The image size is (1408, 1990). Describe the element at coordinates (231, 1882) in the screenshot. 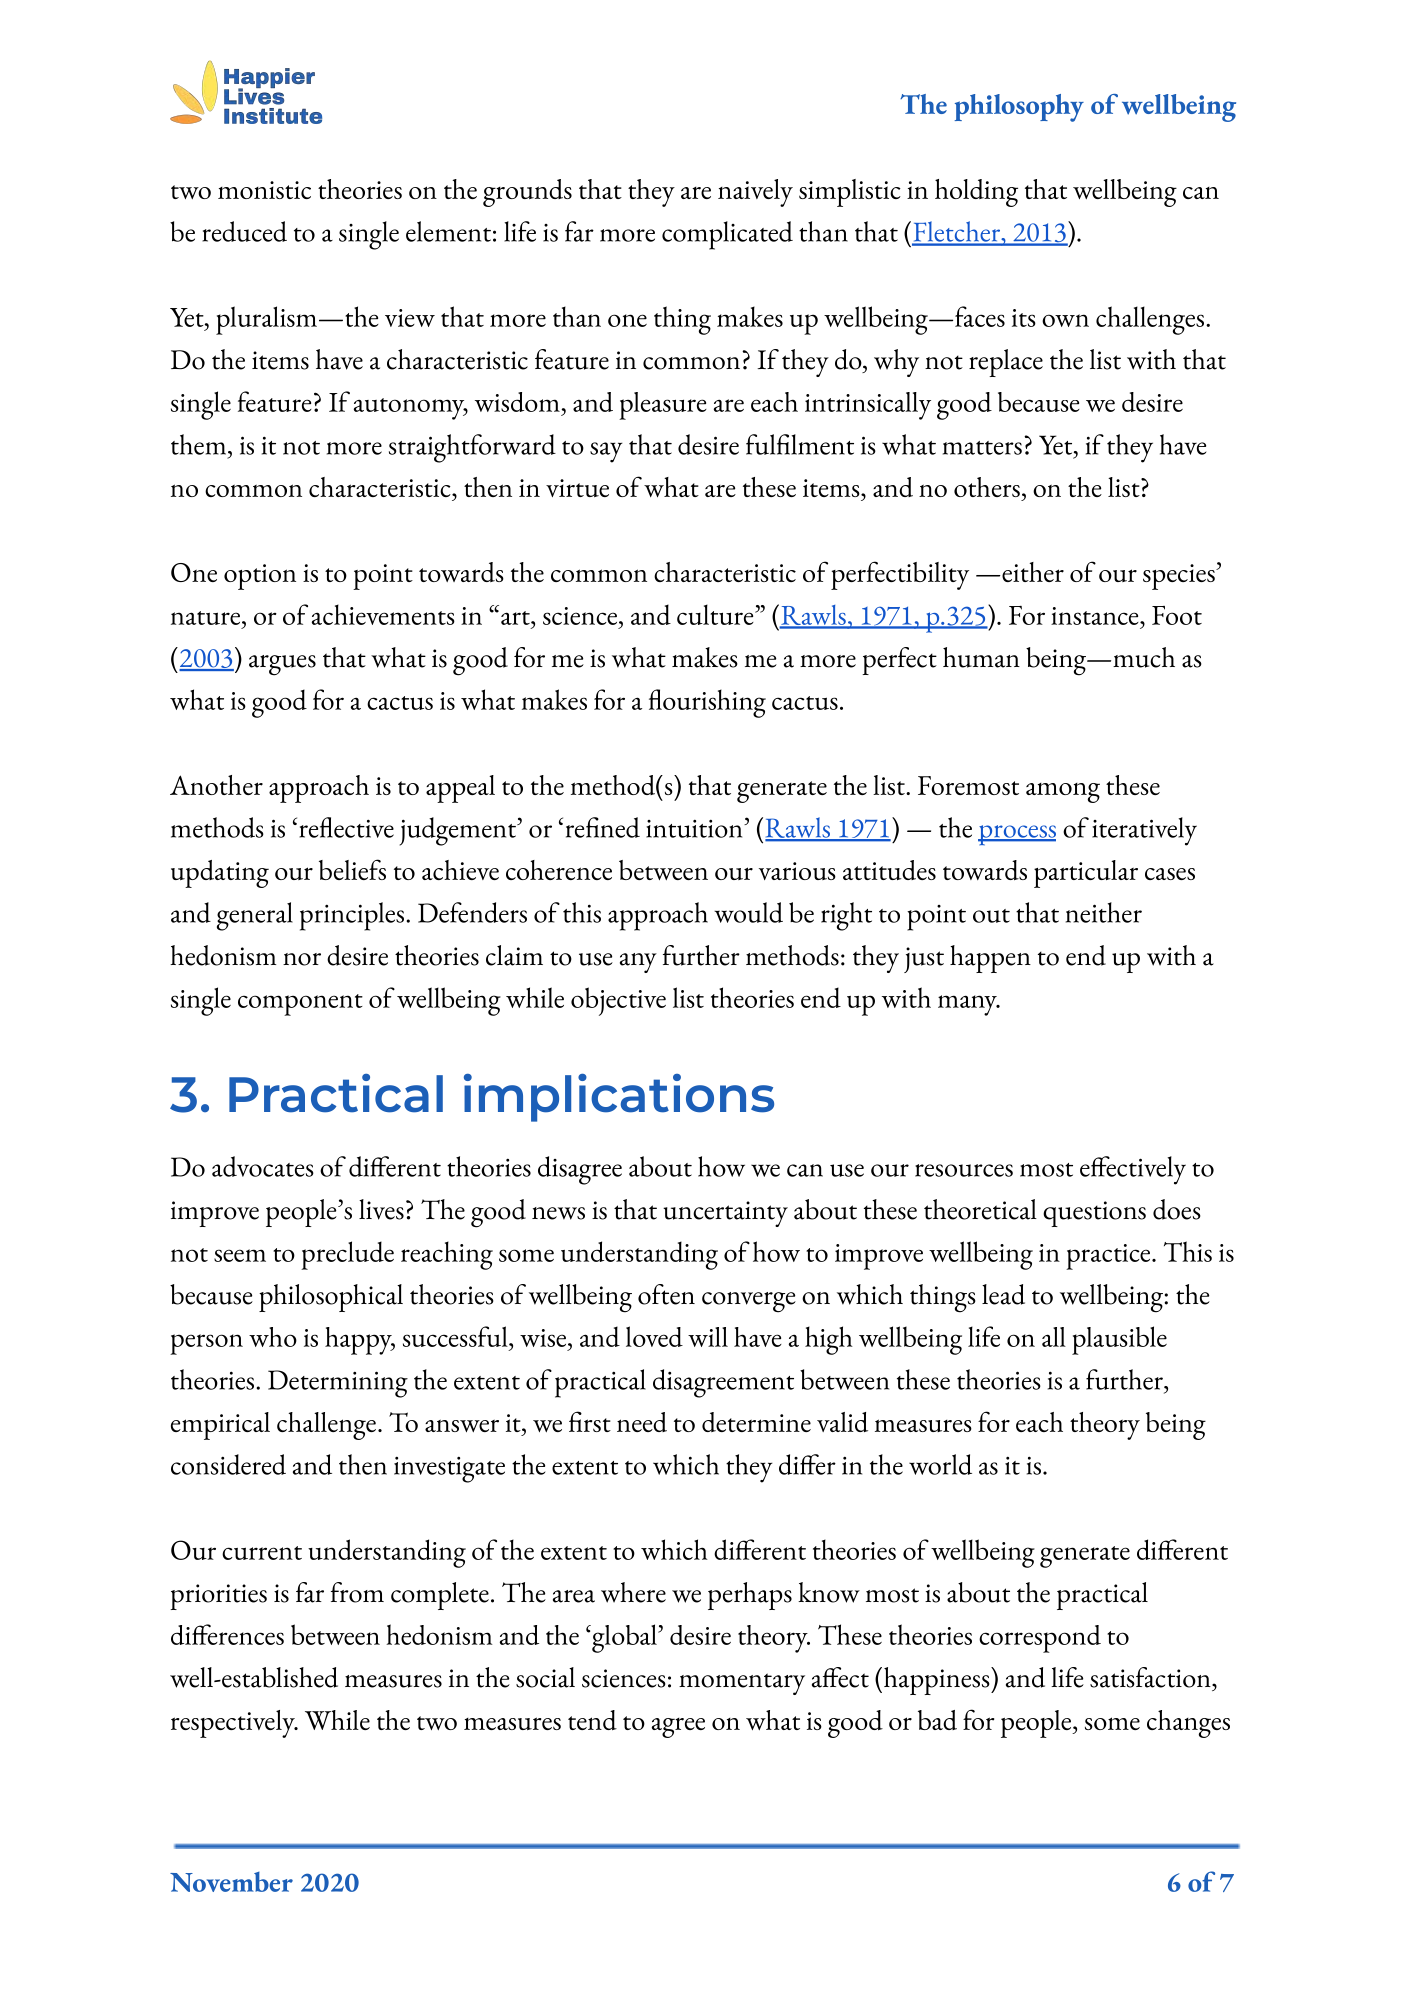

I see `November` at that location.
